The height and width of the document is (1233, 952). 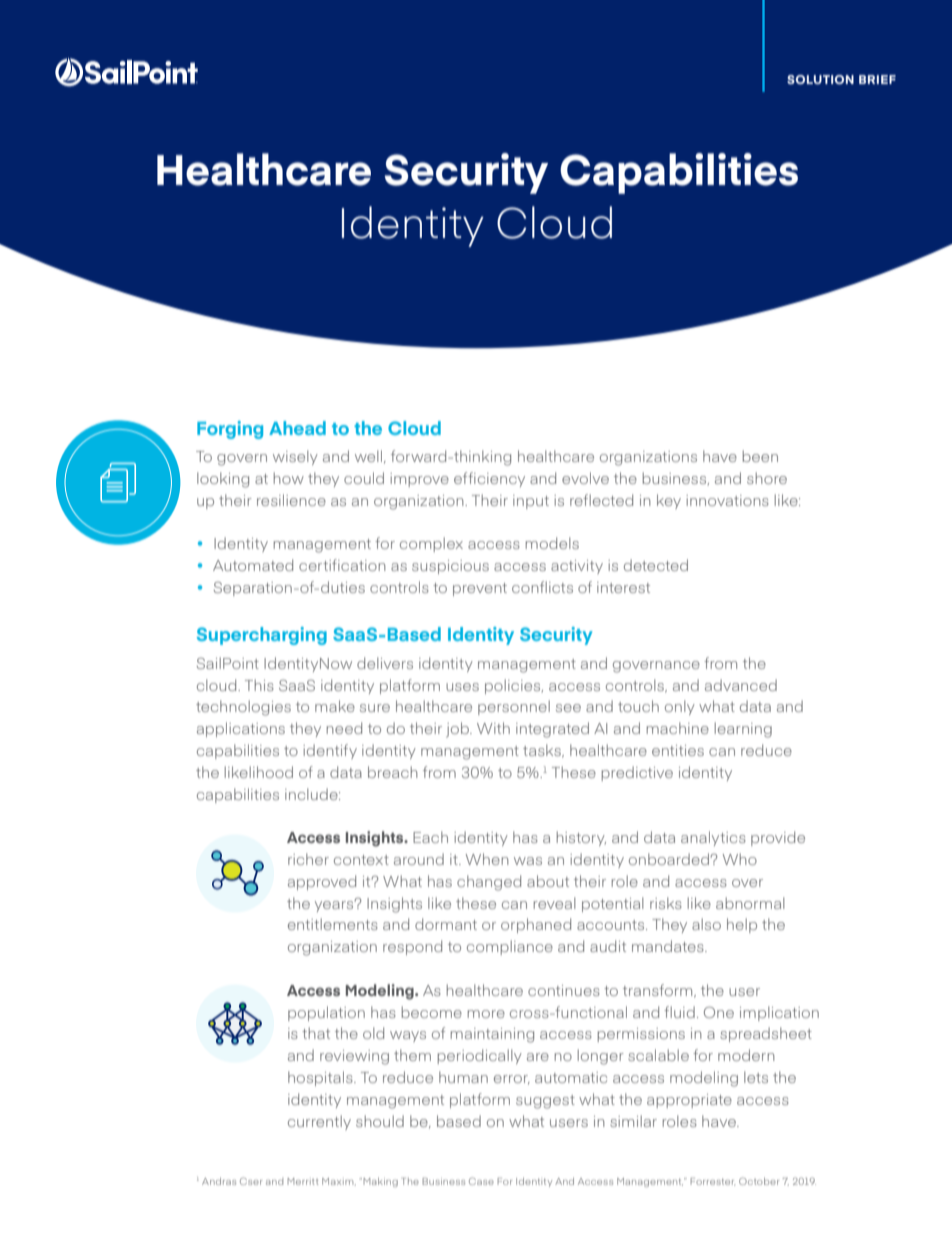 I want to click on BRIEF, so click(x=877, y=79).
